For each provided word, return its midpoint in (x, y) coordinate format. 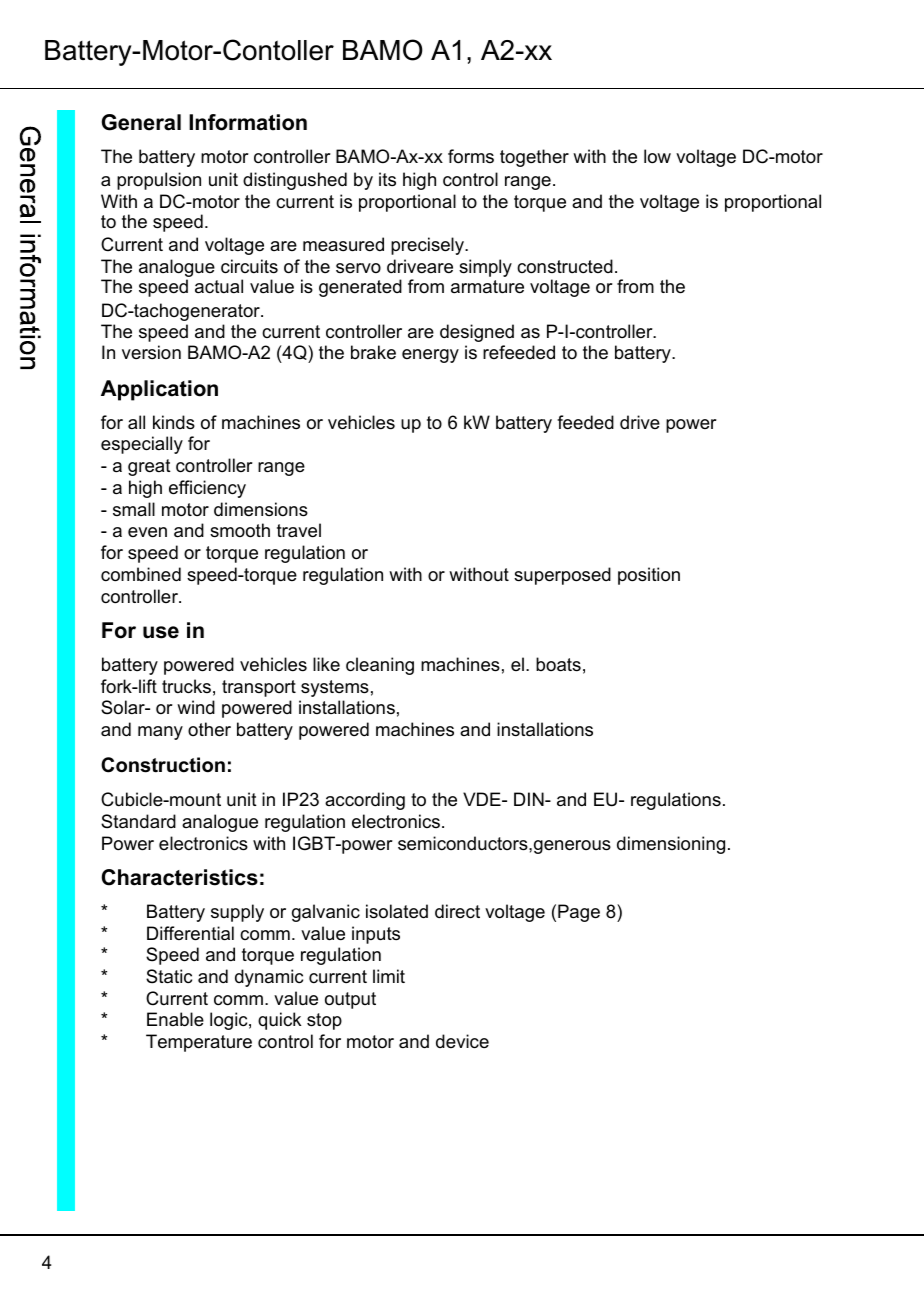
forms (471, 156)
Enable (175, 1019)
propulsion (159, 181)
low (657, 156)
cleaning (380, 666)
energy (430, 356)
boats (558, 664)
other (209, 729)
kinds (174, 422)
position (649, 576)
